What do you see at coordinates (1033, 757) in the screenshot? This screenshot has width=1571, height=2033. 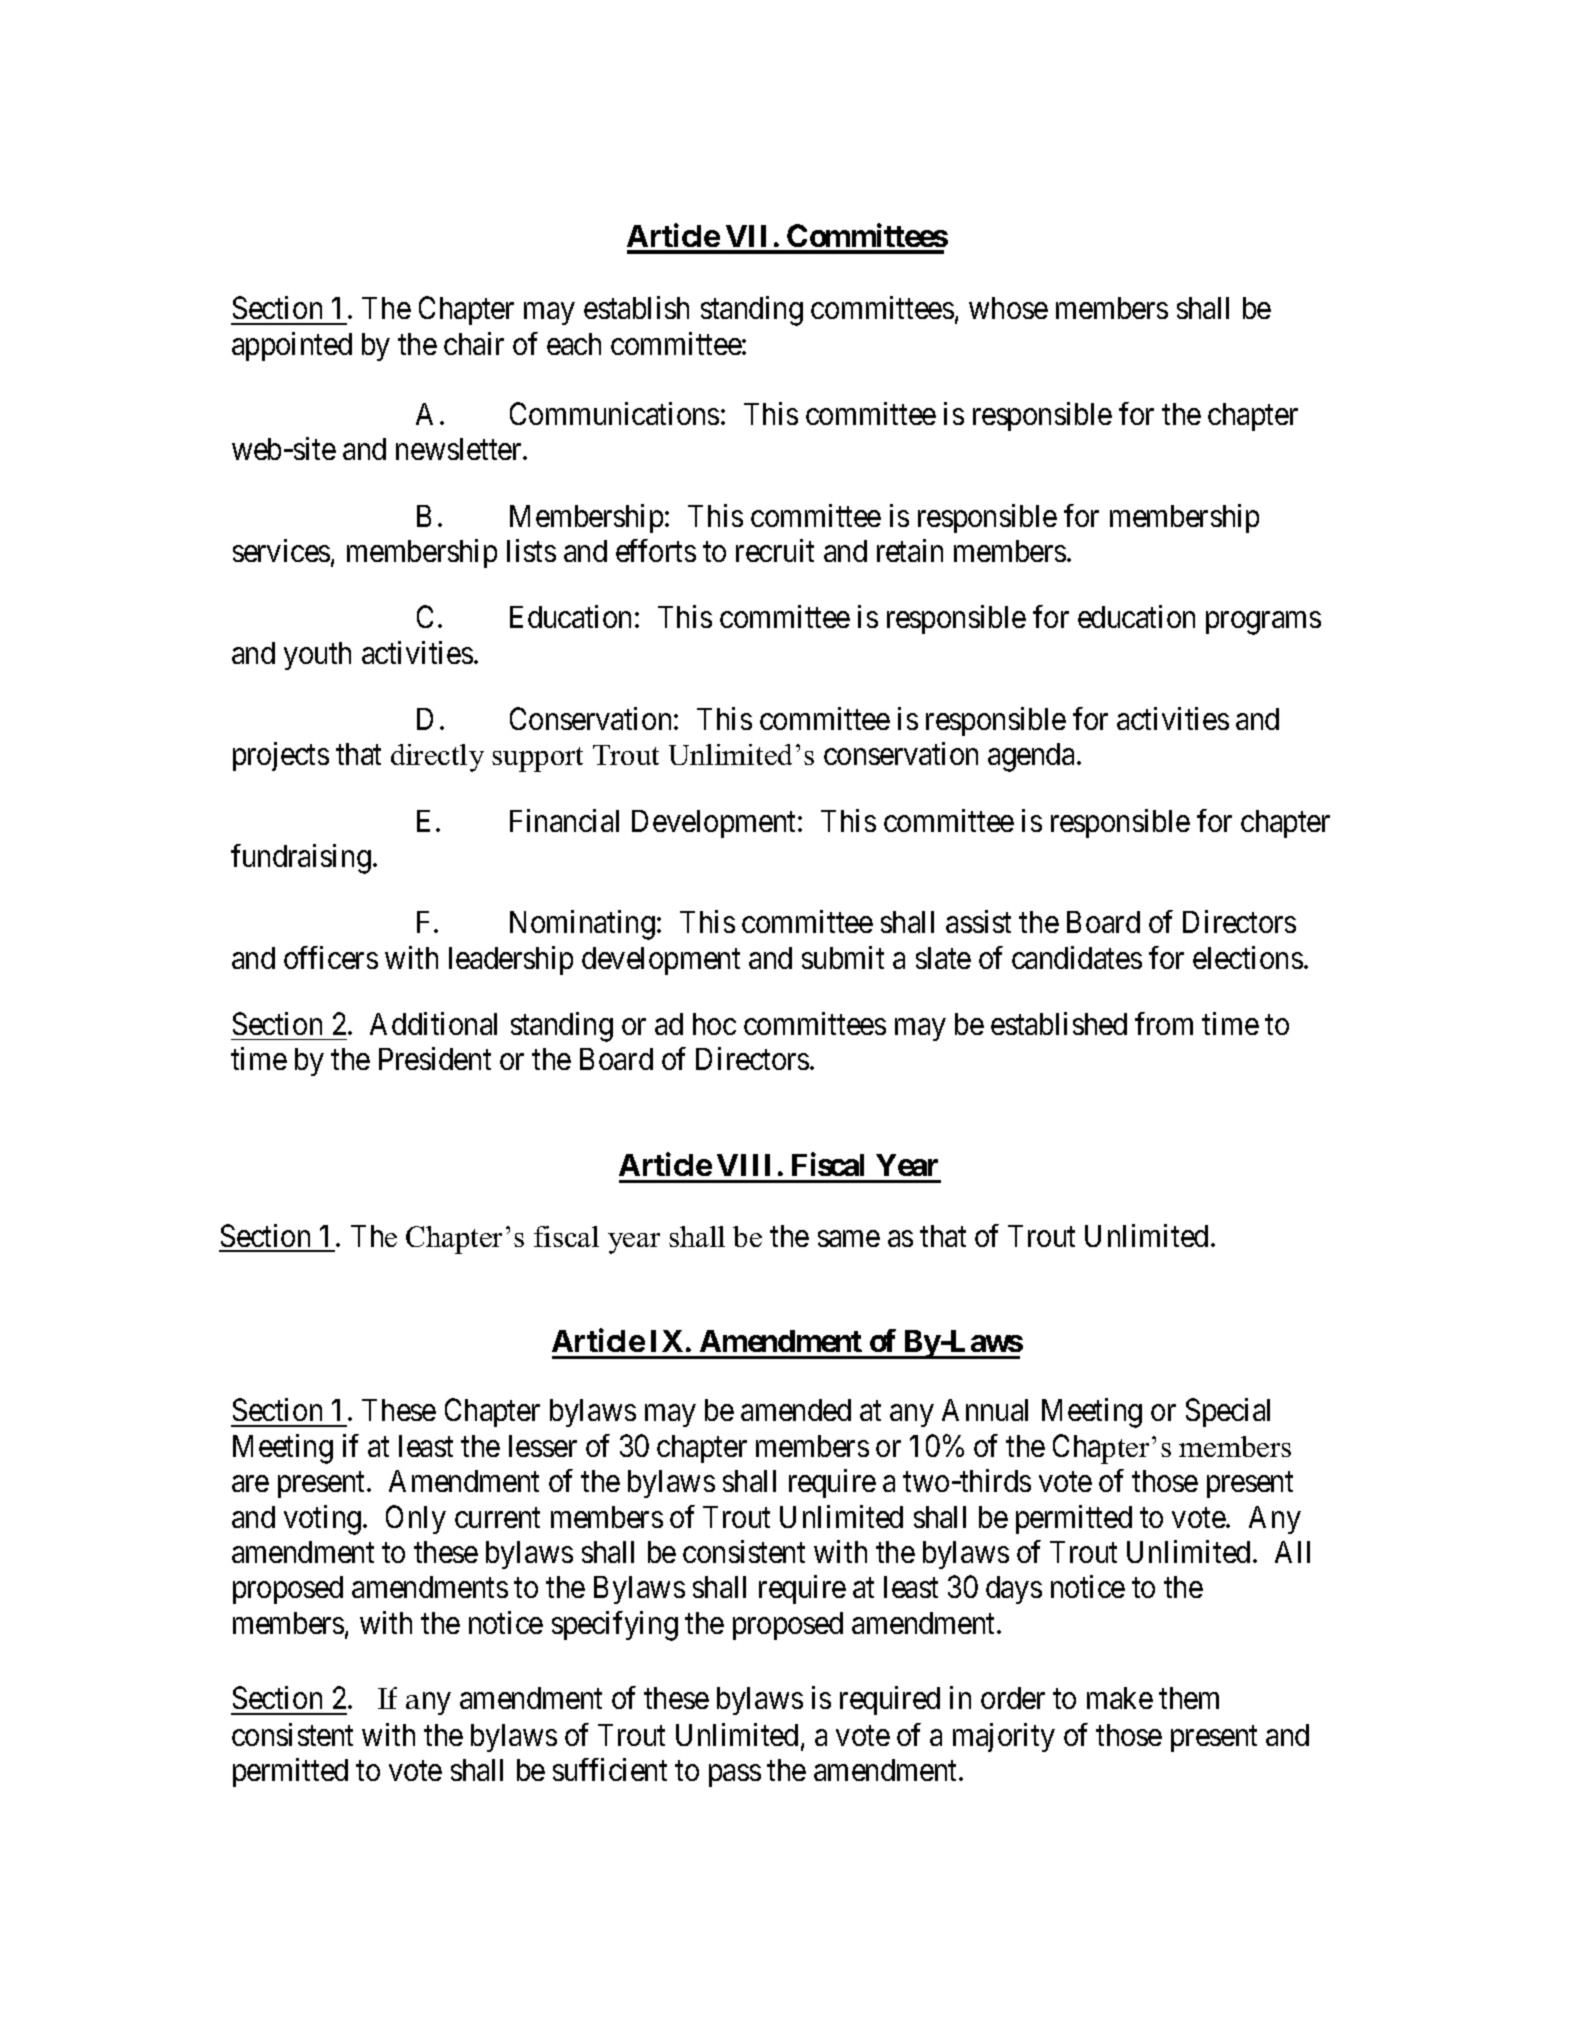 I see `agenda` at bounding box center [1033, 757].
